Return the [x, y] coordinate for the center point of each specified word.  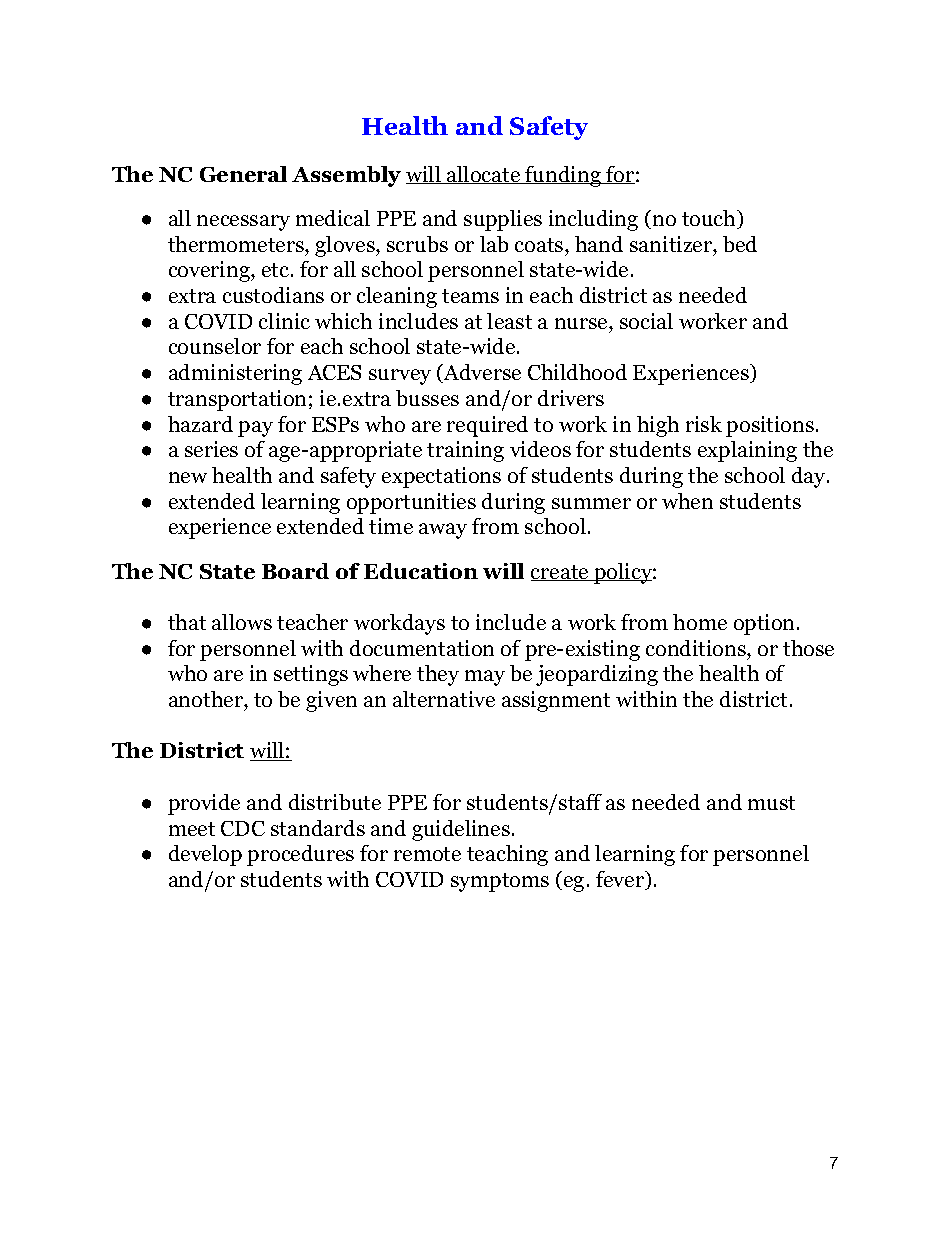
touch [710, 219]
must [771, 803]
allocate [484, 175]
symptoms [500, 882]
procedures [300, 855]
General [243, 174]
